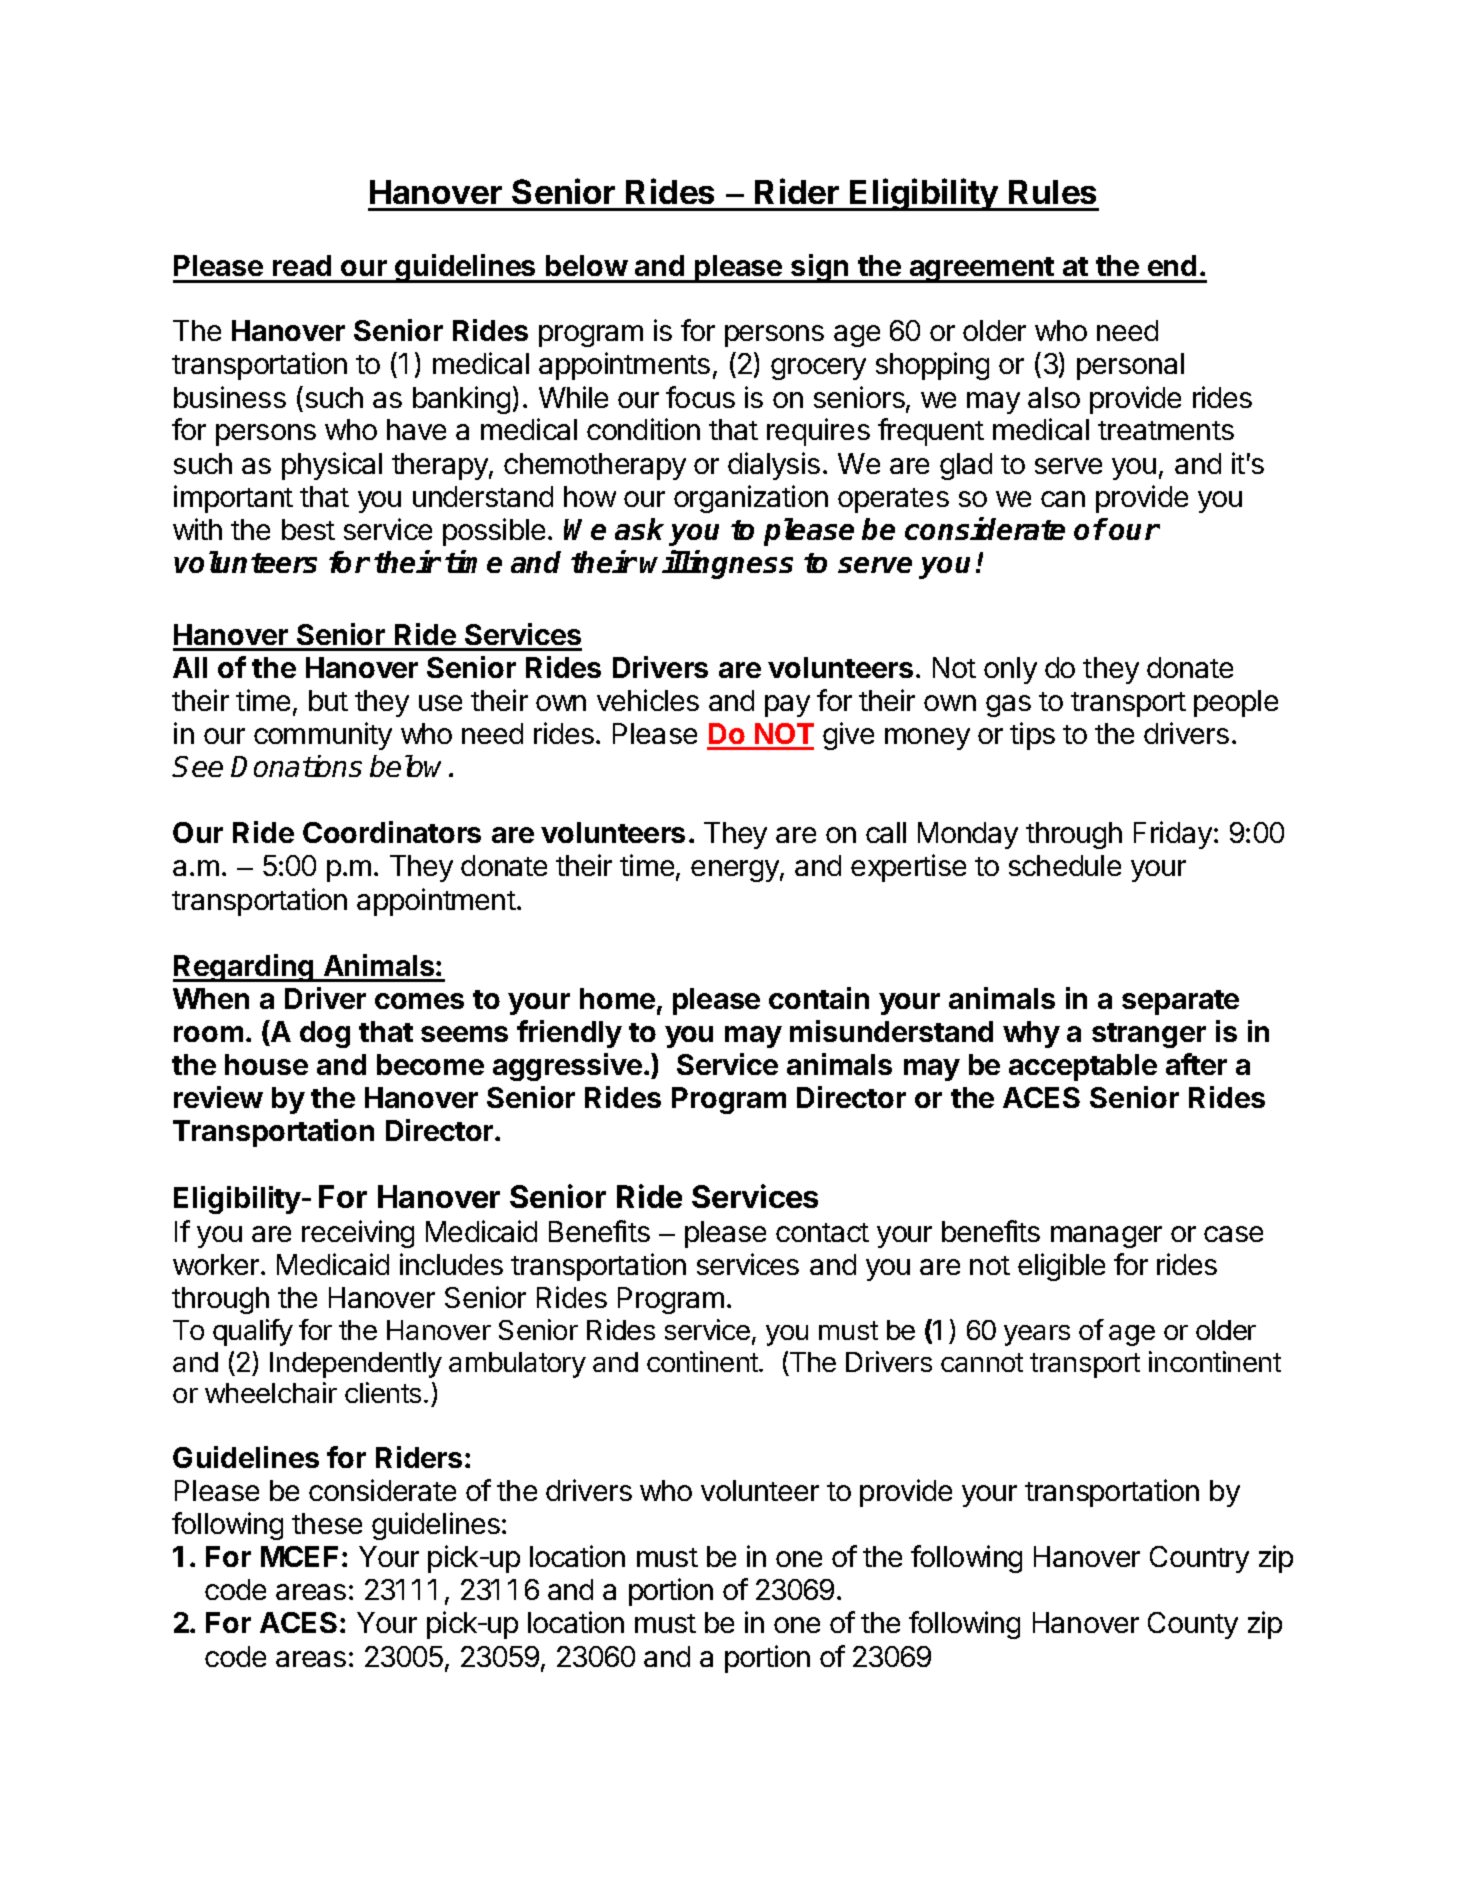  What do you see at coordinates (1052, 192) in the document?
I see `Rules` at bounding box center [1052, 192].
